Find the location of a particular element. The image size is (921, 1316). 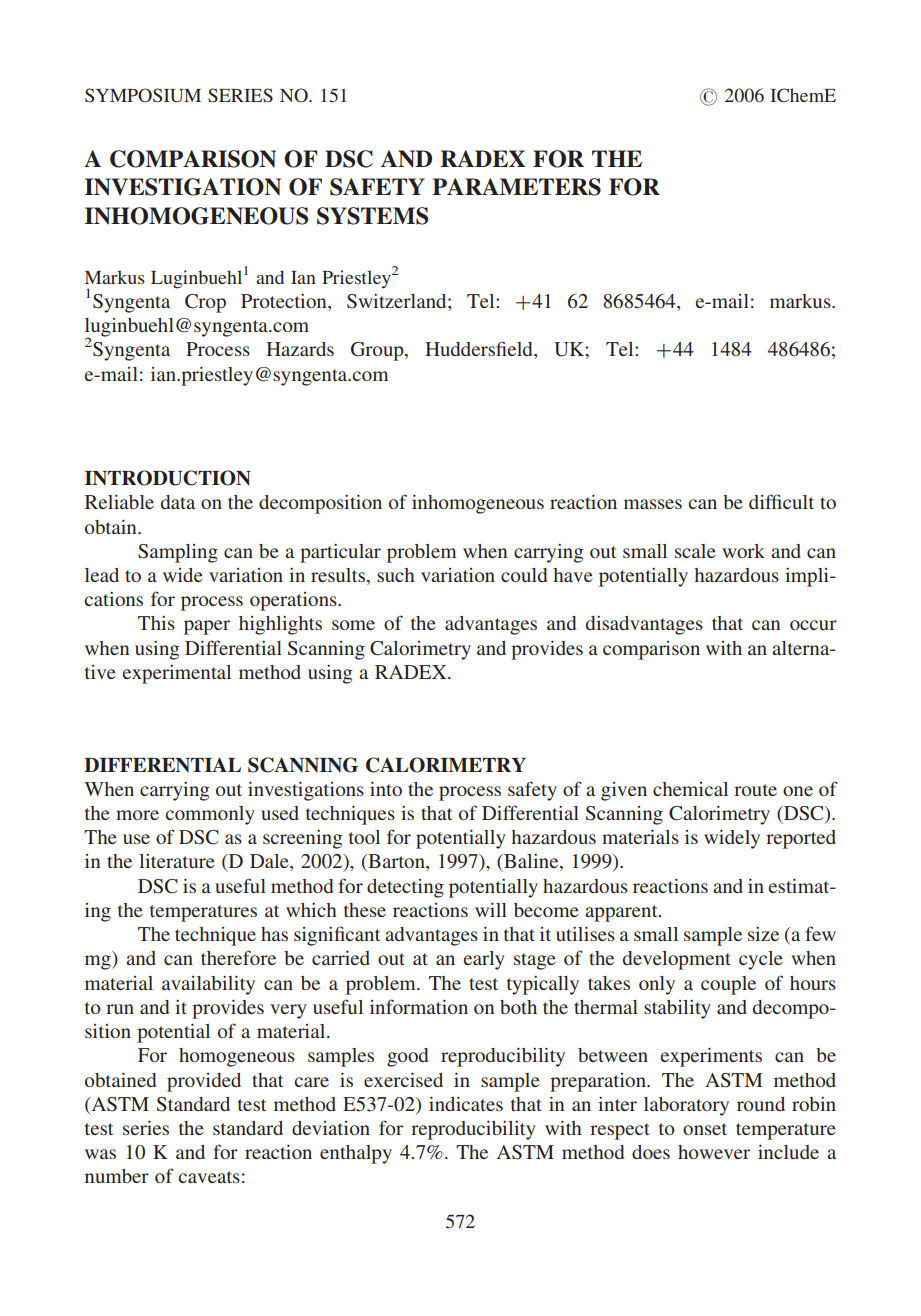

SYSTEMS is located at coordinates (372, 216).
